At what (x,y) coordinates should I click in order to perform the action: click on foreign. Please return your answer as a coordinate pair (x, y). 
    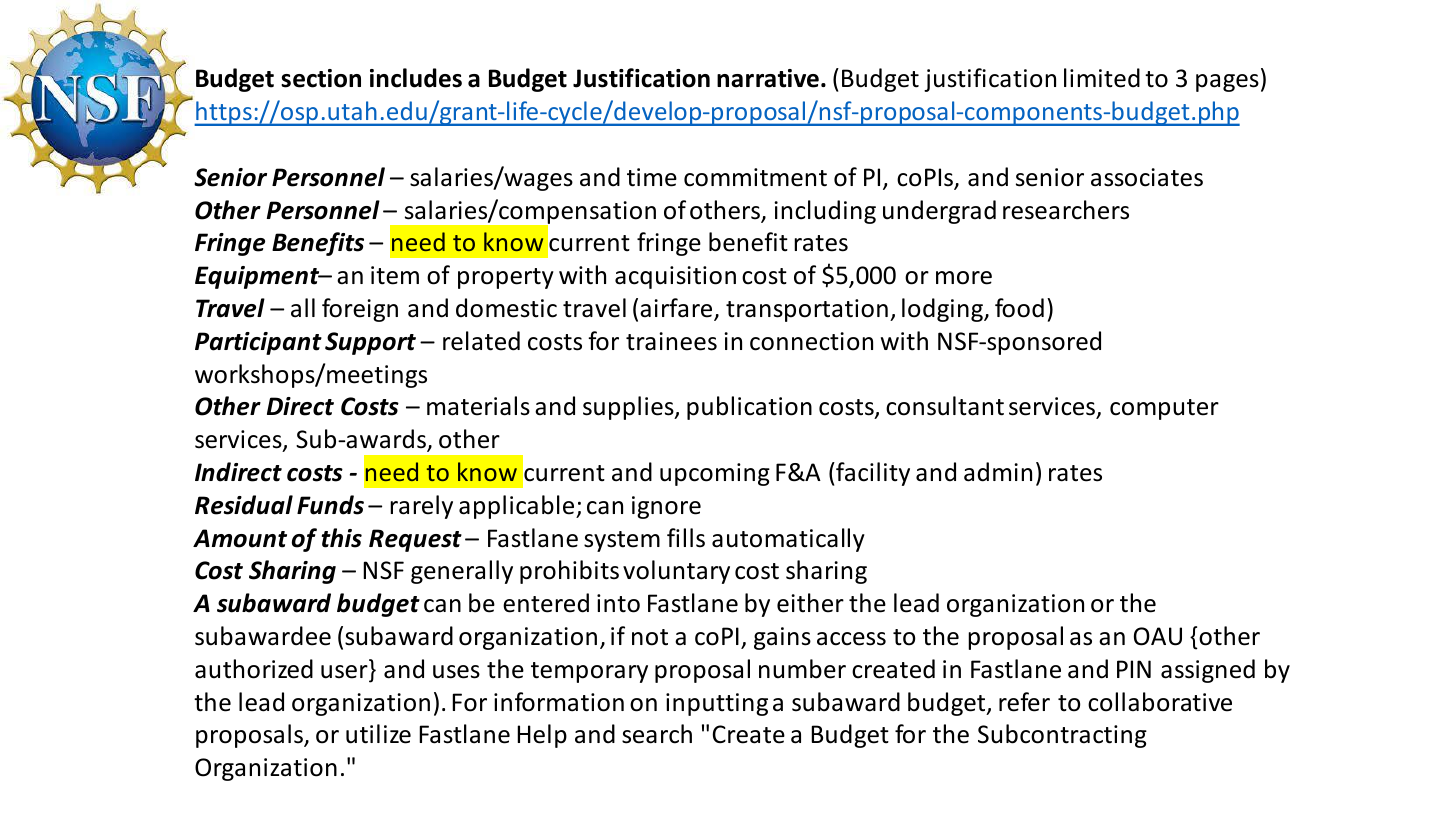
    Looking at the image, I should click on (360, 310).
